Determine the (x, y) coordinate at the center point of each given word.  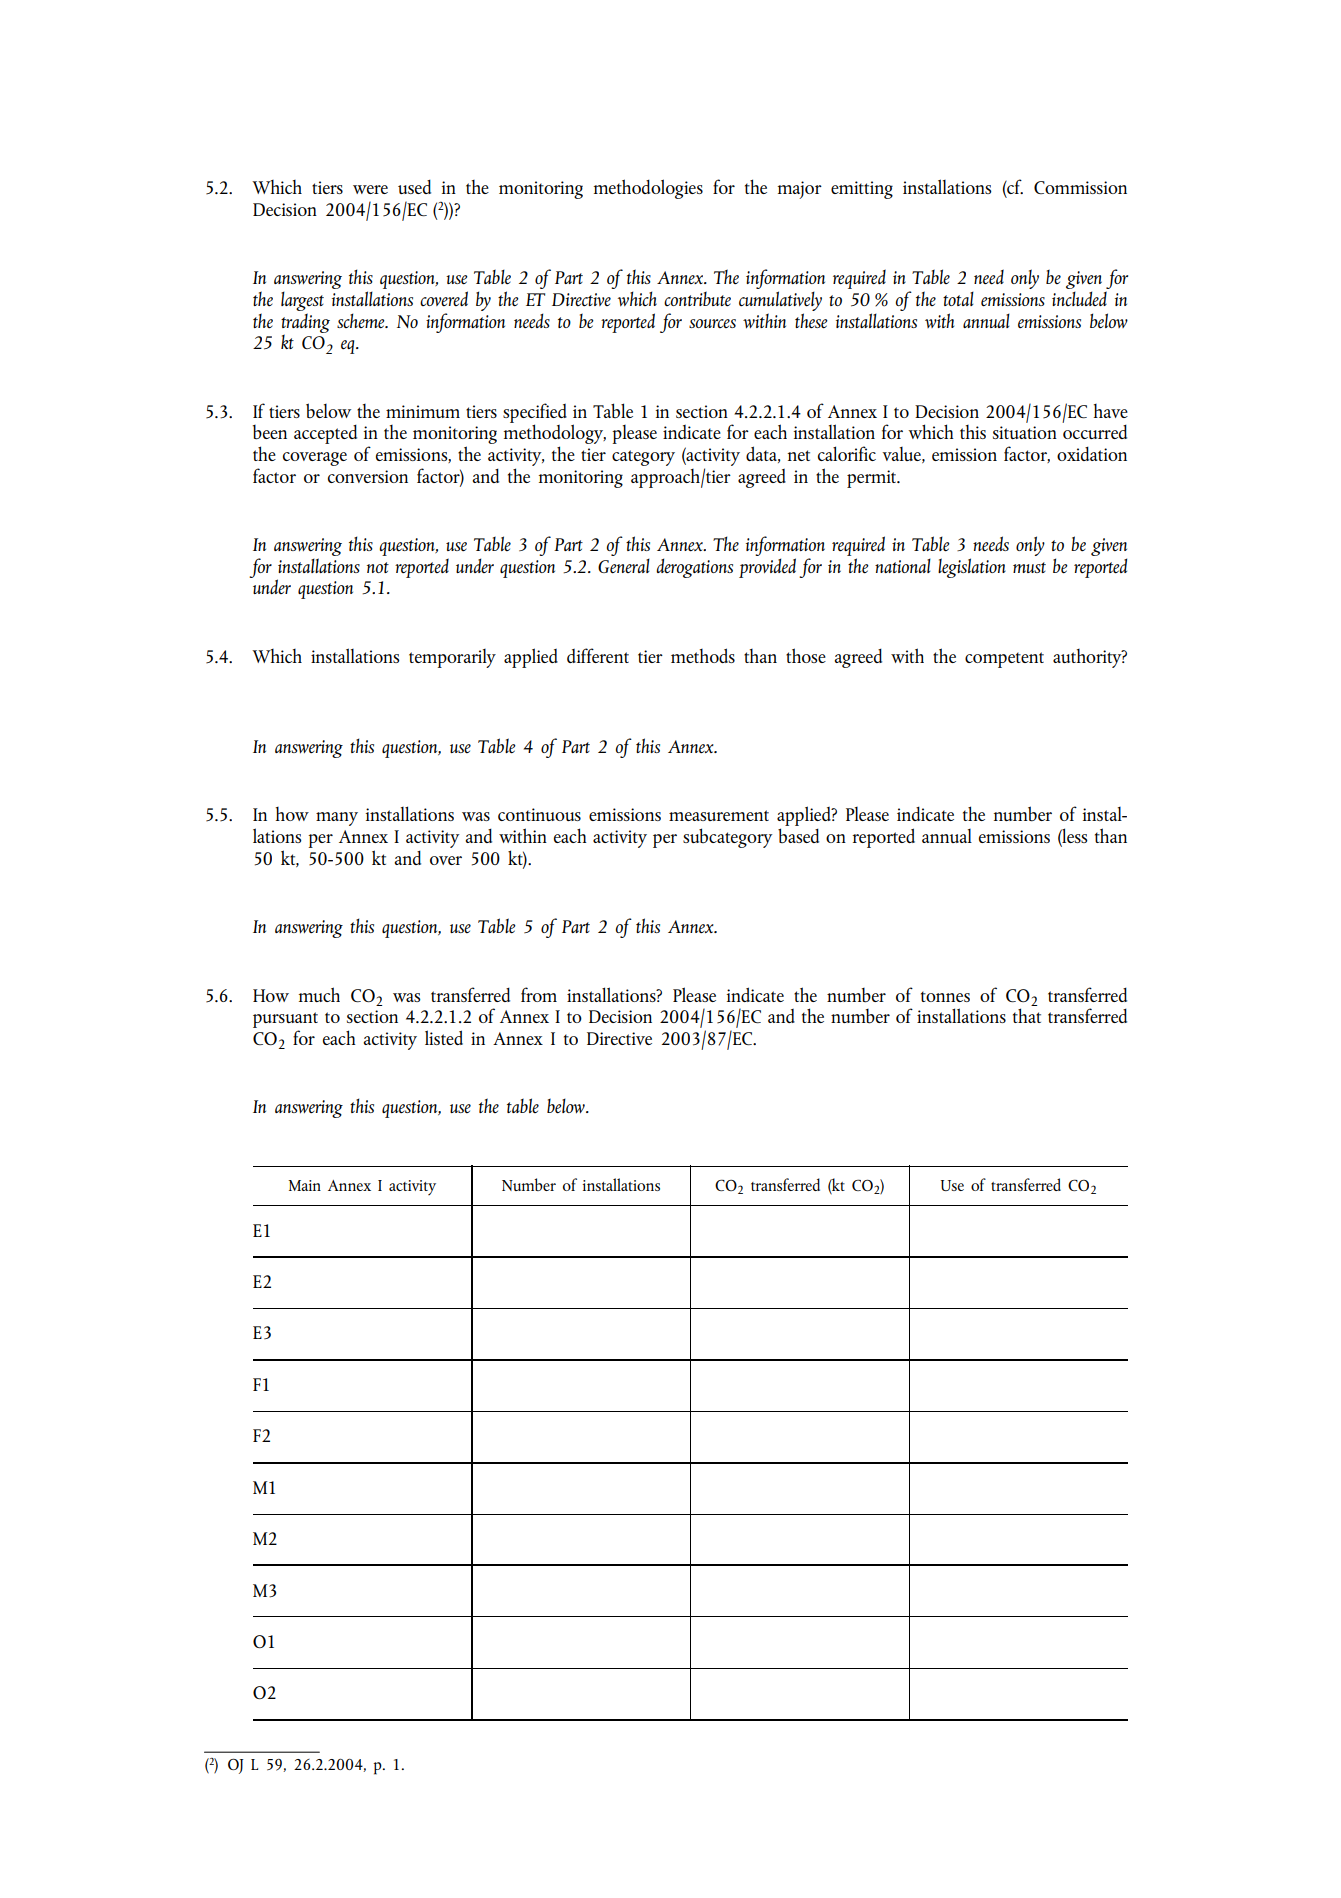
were (370, 189)
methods (703, 655)
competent (1004, 660)
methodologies (648, 189)
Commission (1080, 187)
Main (304, 1185)
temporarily (452, 658)
